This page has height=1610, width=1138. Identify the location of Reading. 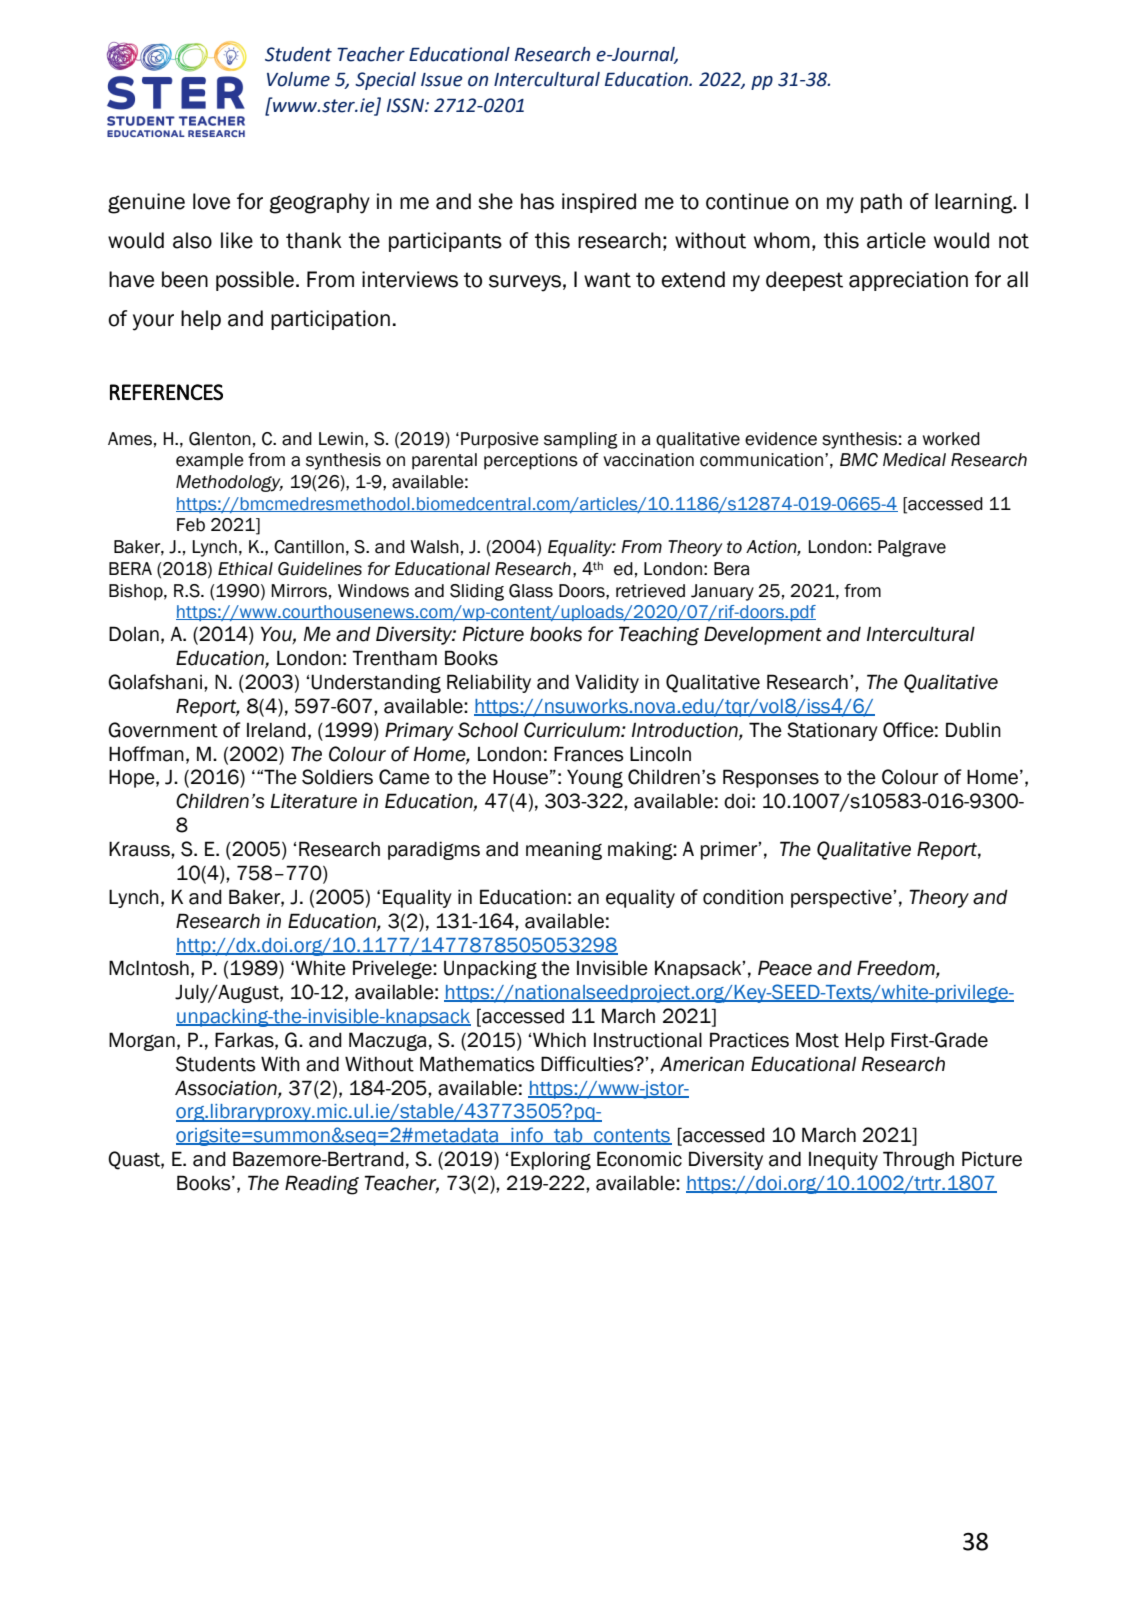
(322, 1185).
